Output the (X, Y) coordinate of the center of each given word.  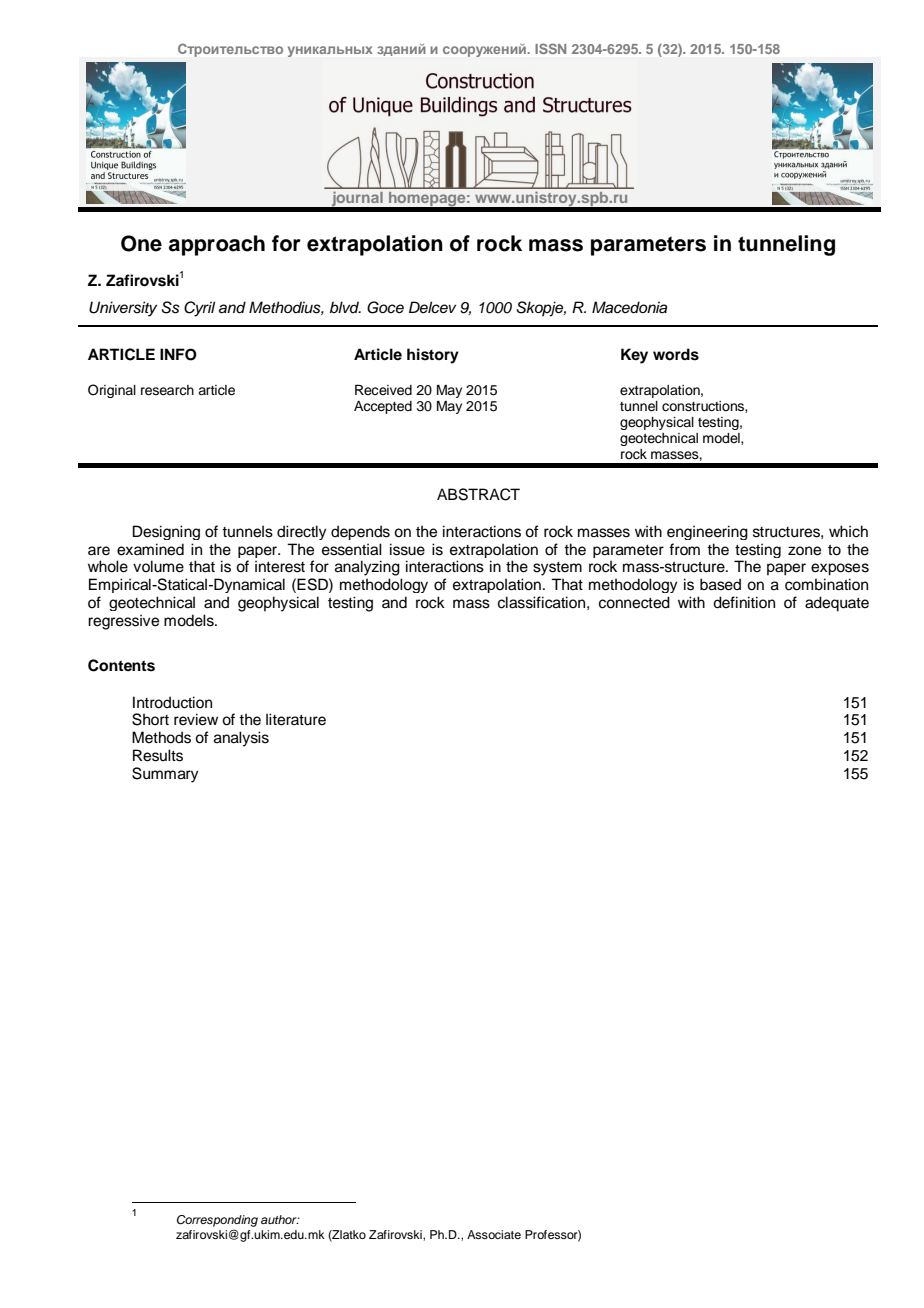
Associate (494, 1234)
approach (217, 245)
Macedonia (629, 307)
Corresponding (217, 1221)
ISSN (550, 48)
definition (744, 602)
